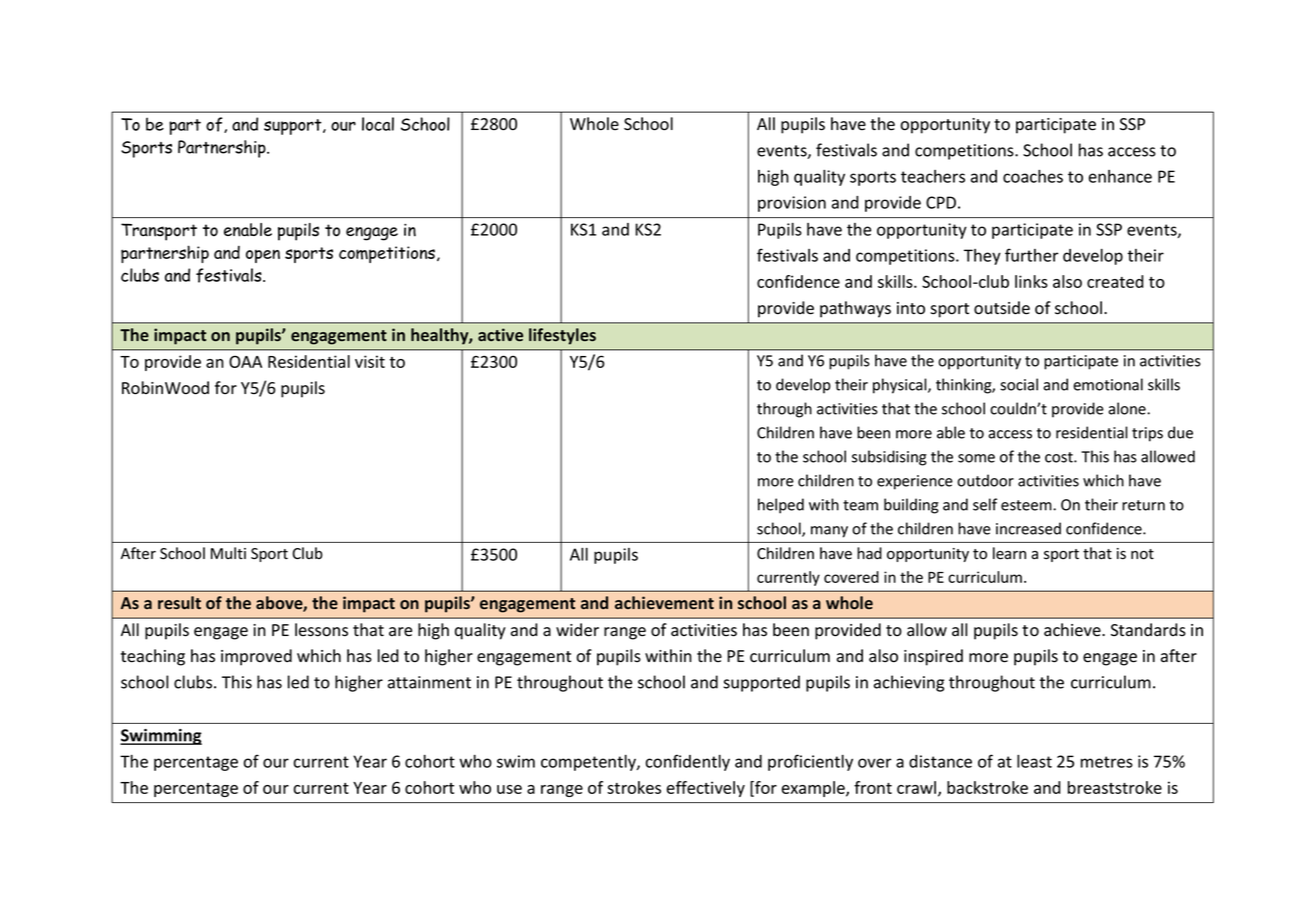  I want to click on provision, so click(792, 204).
